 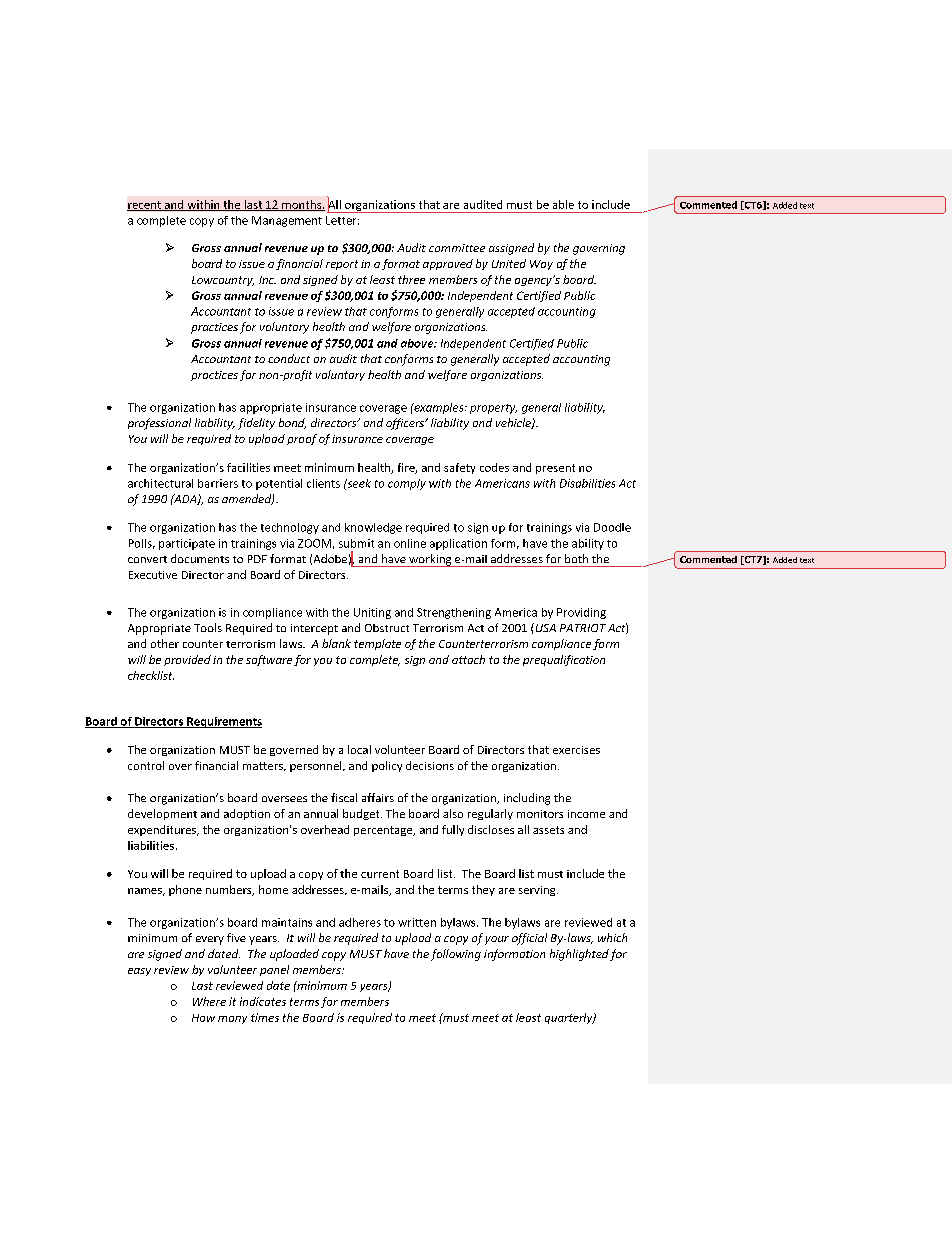 What do you see at coordinates (145, 206) in the document?
I see `recent` at bounding box center [145, 206].
